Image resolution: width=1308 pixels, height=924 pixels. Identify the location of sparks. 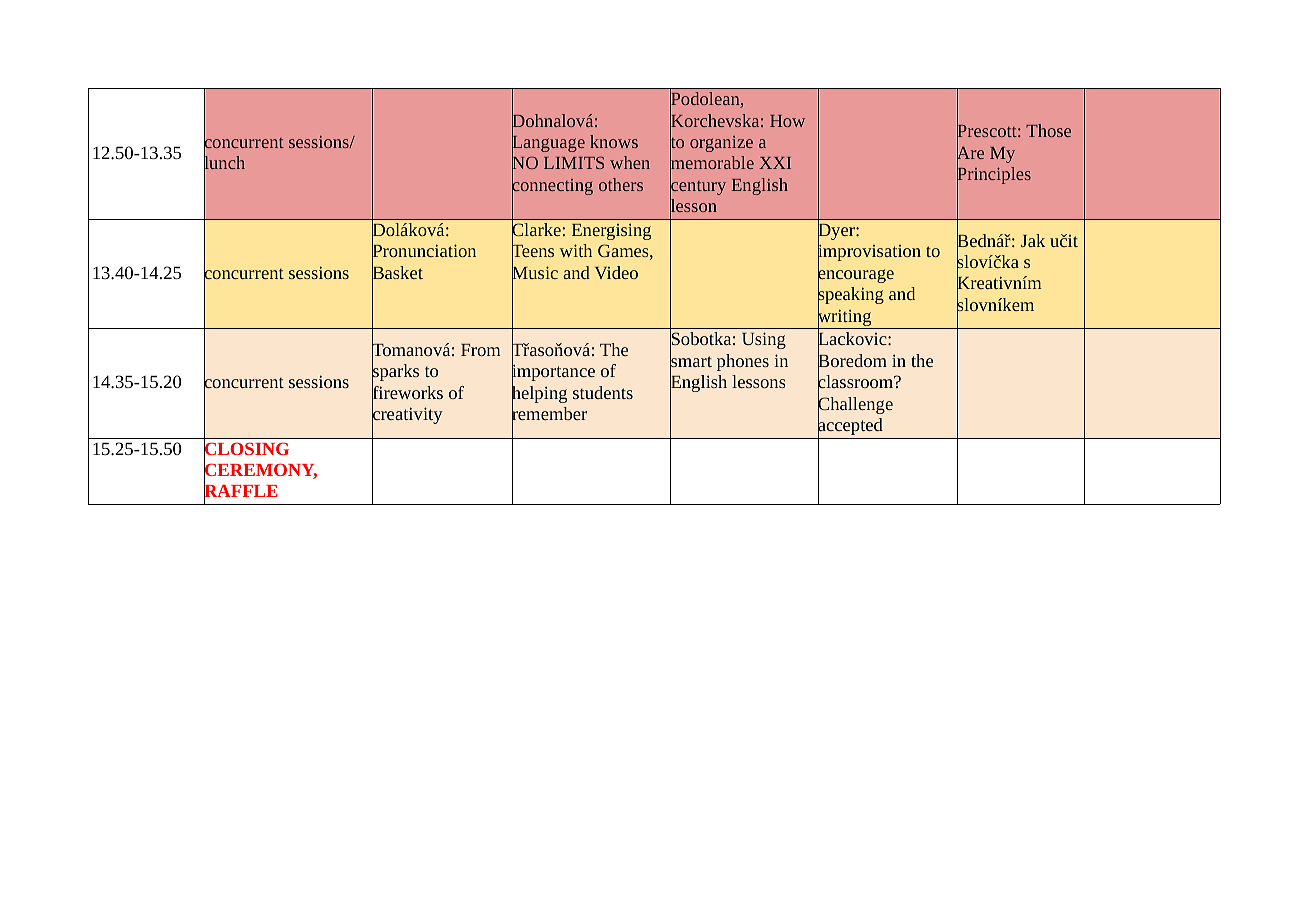
(395, 373).
